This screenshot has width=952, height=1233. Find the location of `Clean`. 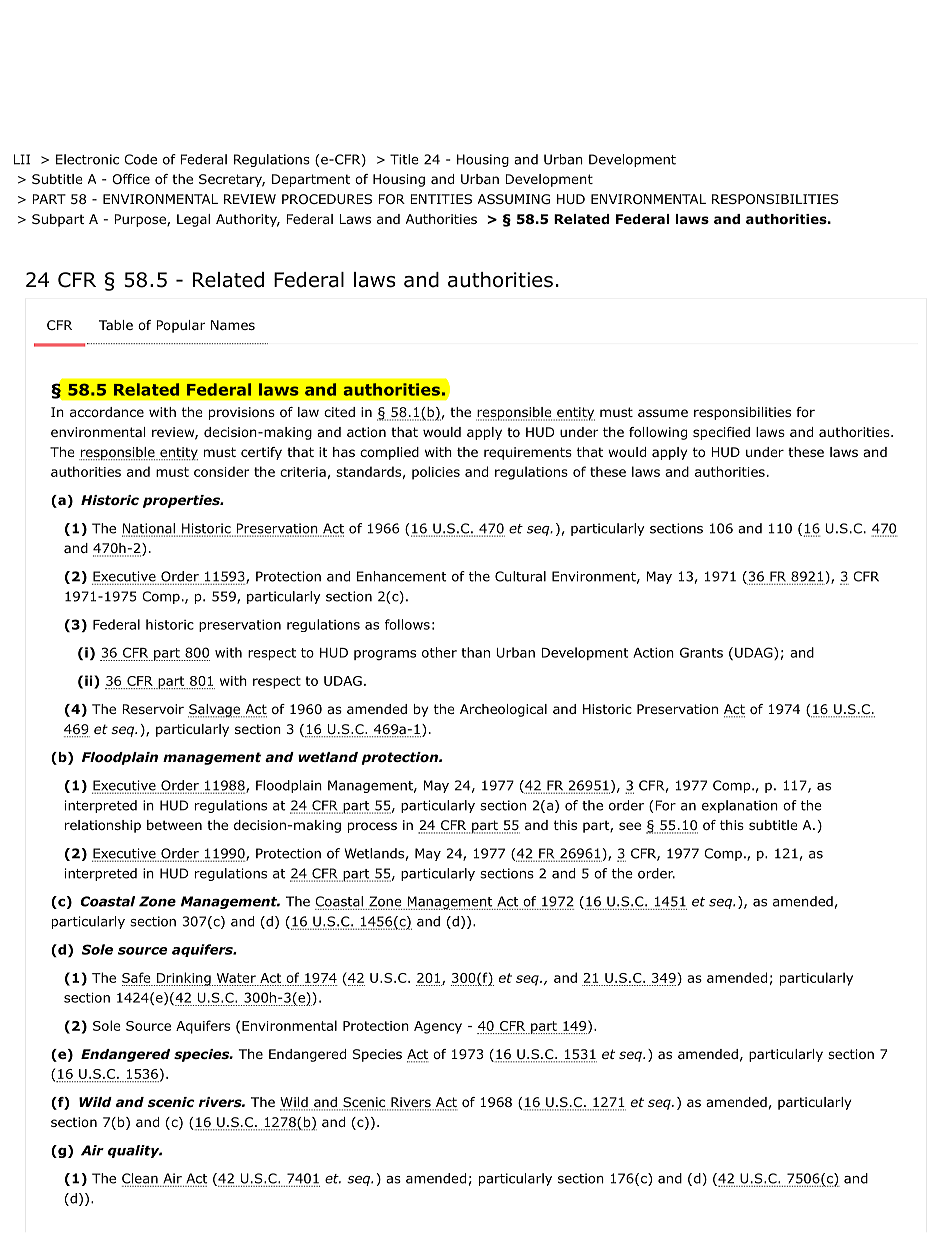

Clean is located at coordinates (140, 1178).
